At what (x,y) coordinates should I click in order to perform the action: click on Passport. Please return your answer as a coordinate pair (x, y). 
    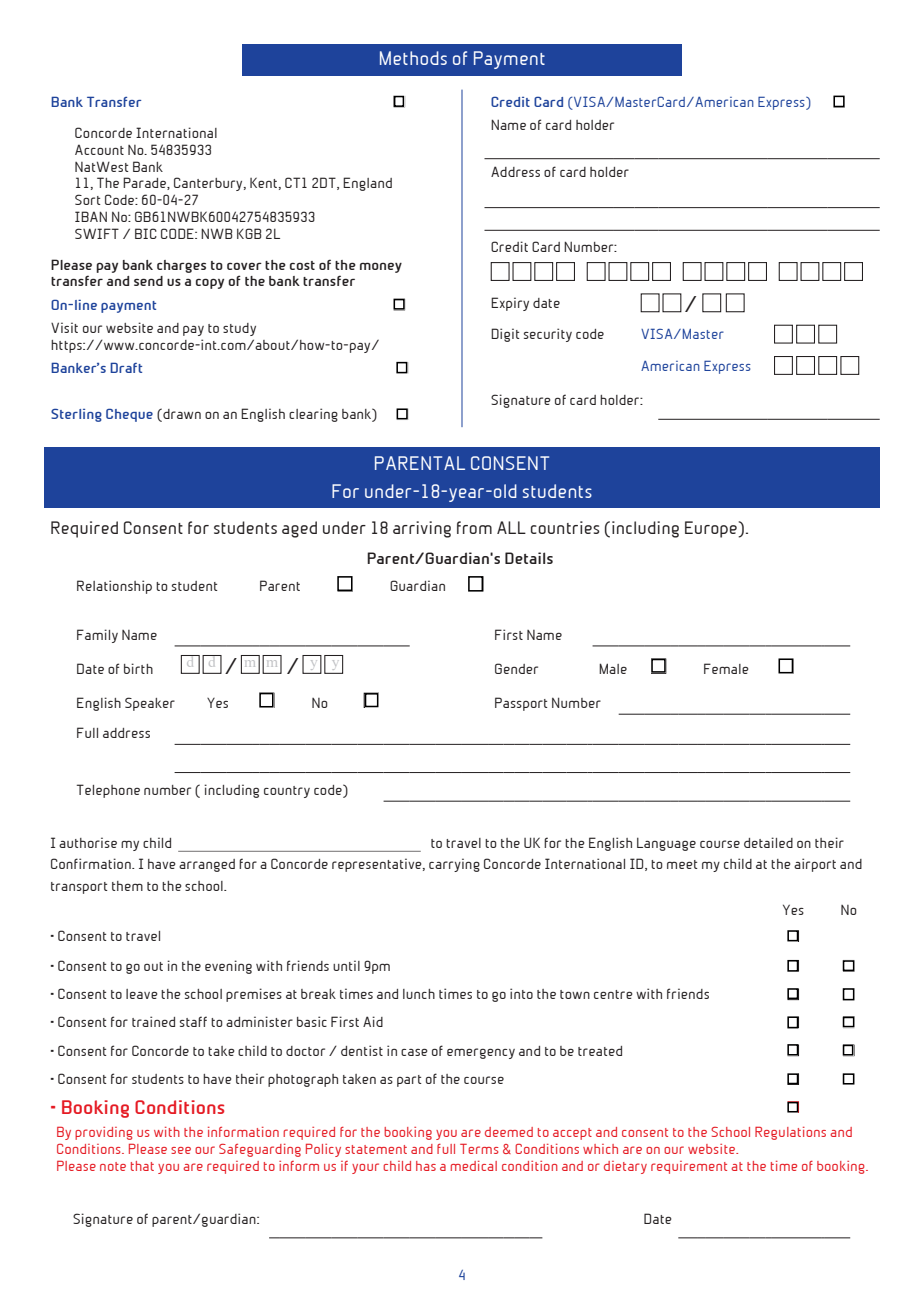
    Looking at the image, I should click on (521, 704).
